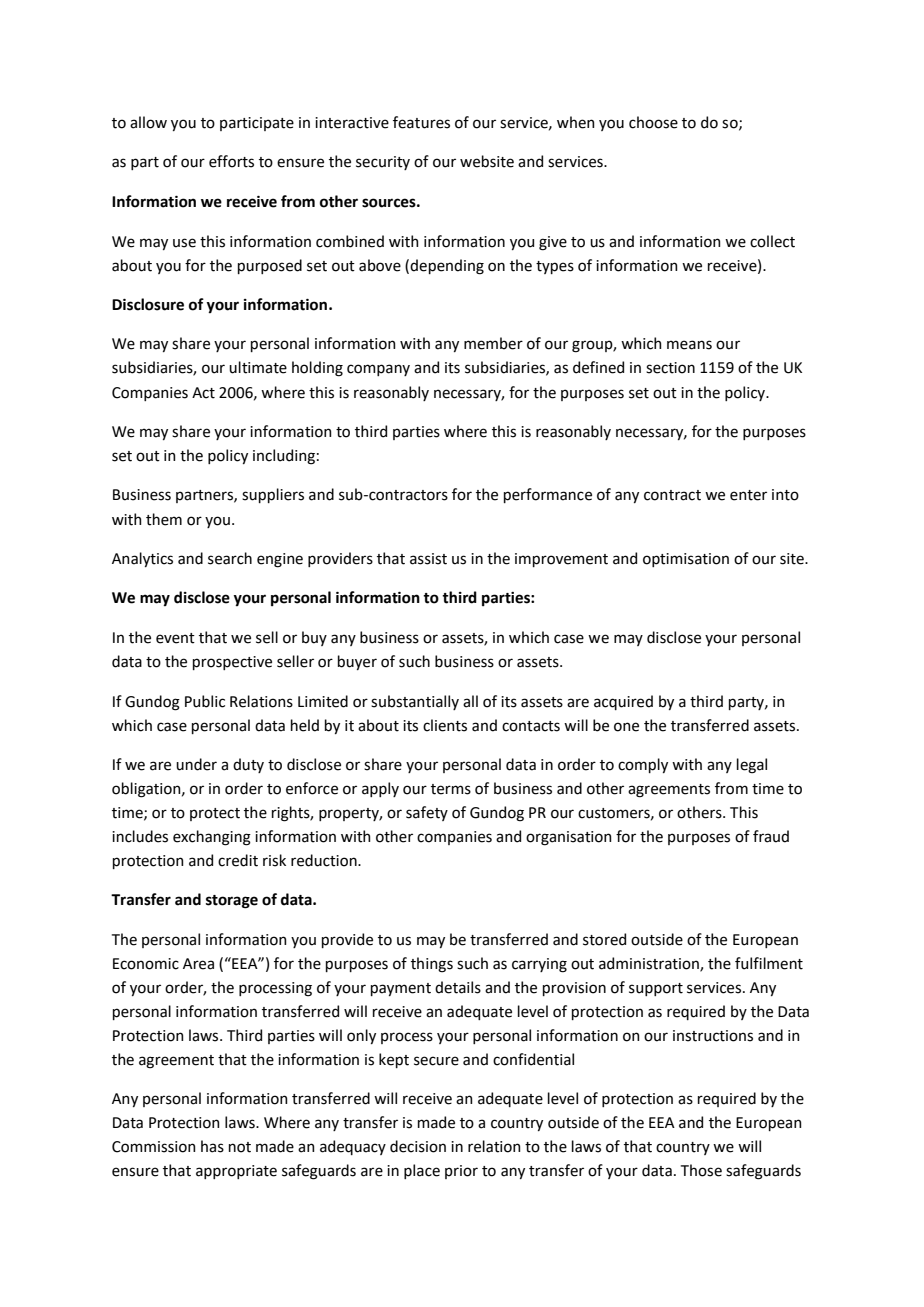  What do you see at coordinates (421, 122) in the page?
I see `features` at bounding box center [421, 122].
